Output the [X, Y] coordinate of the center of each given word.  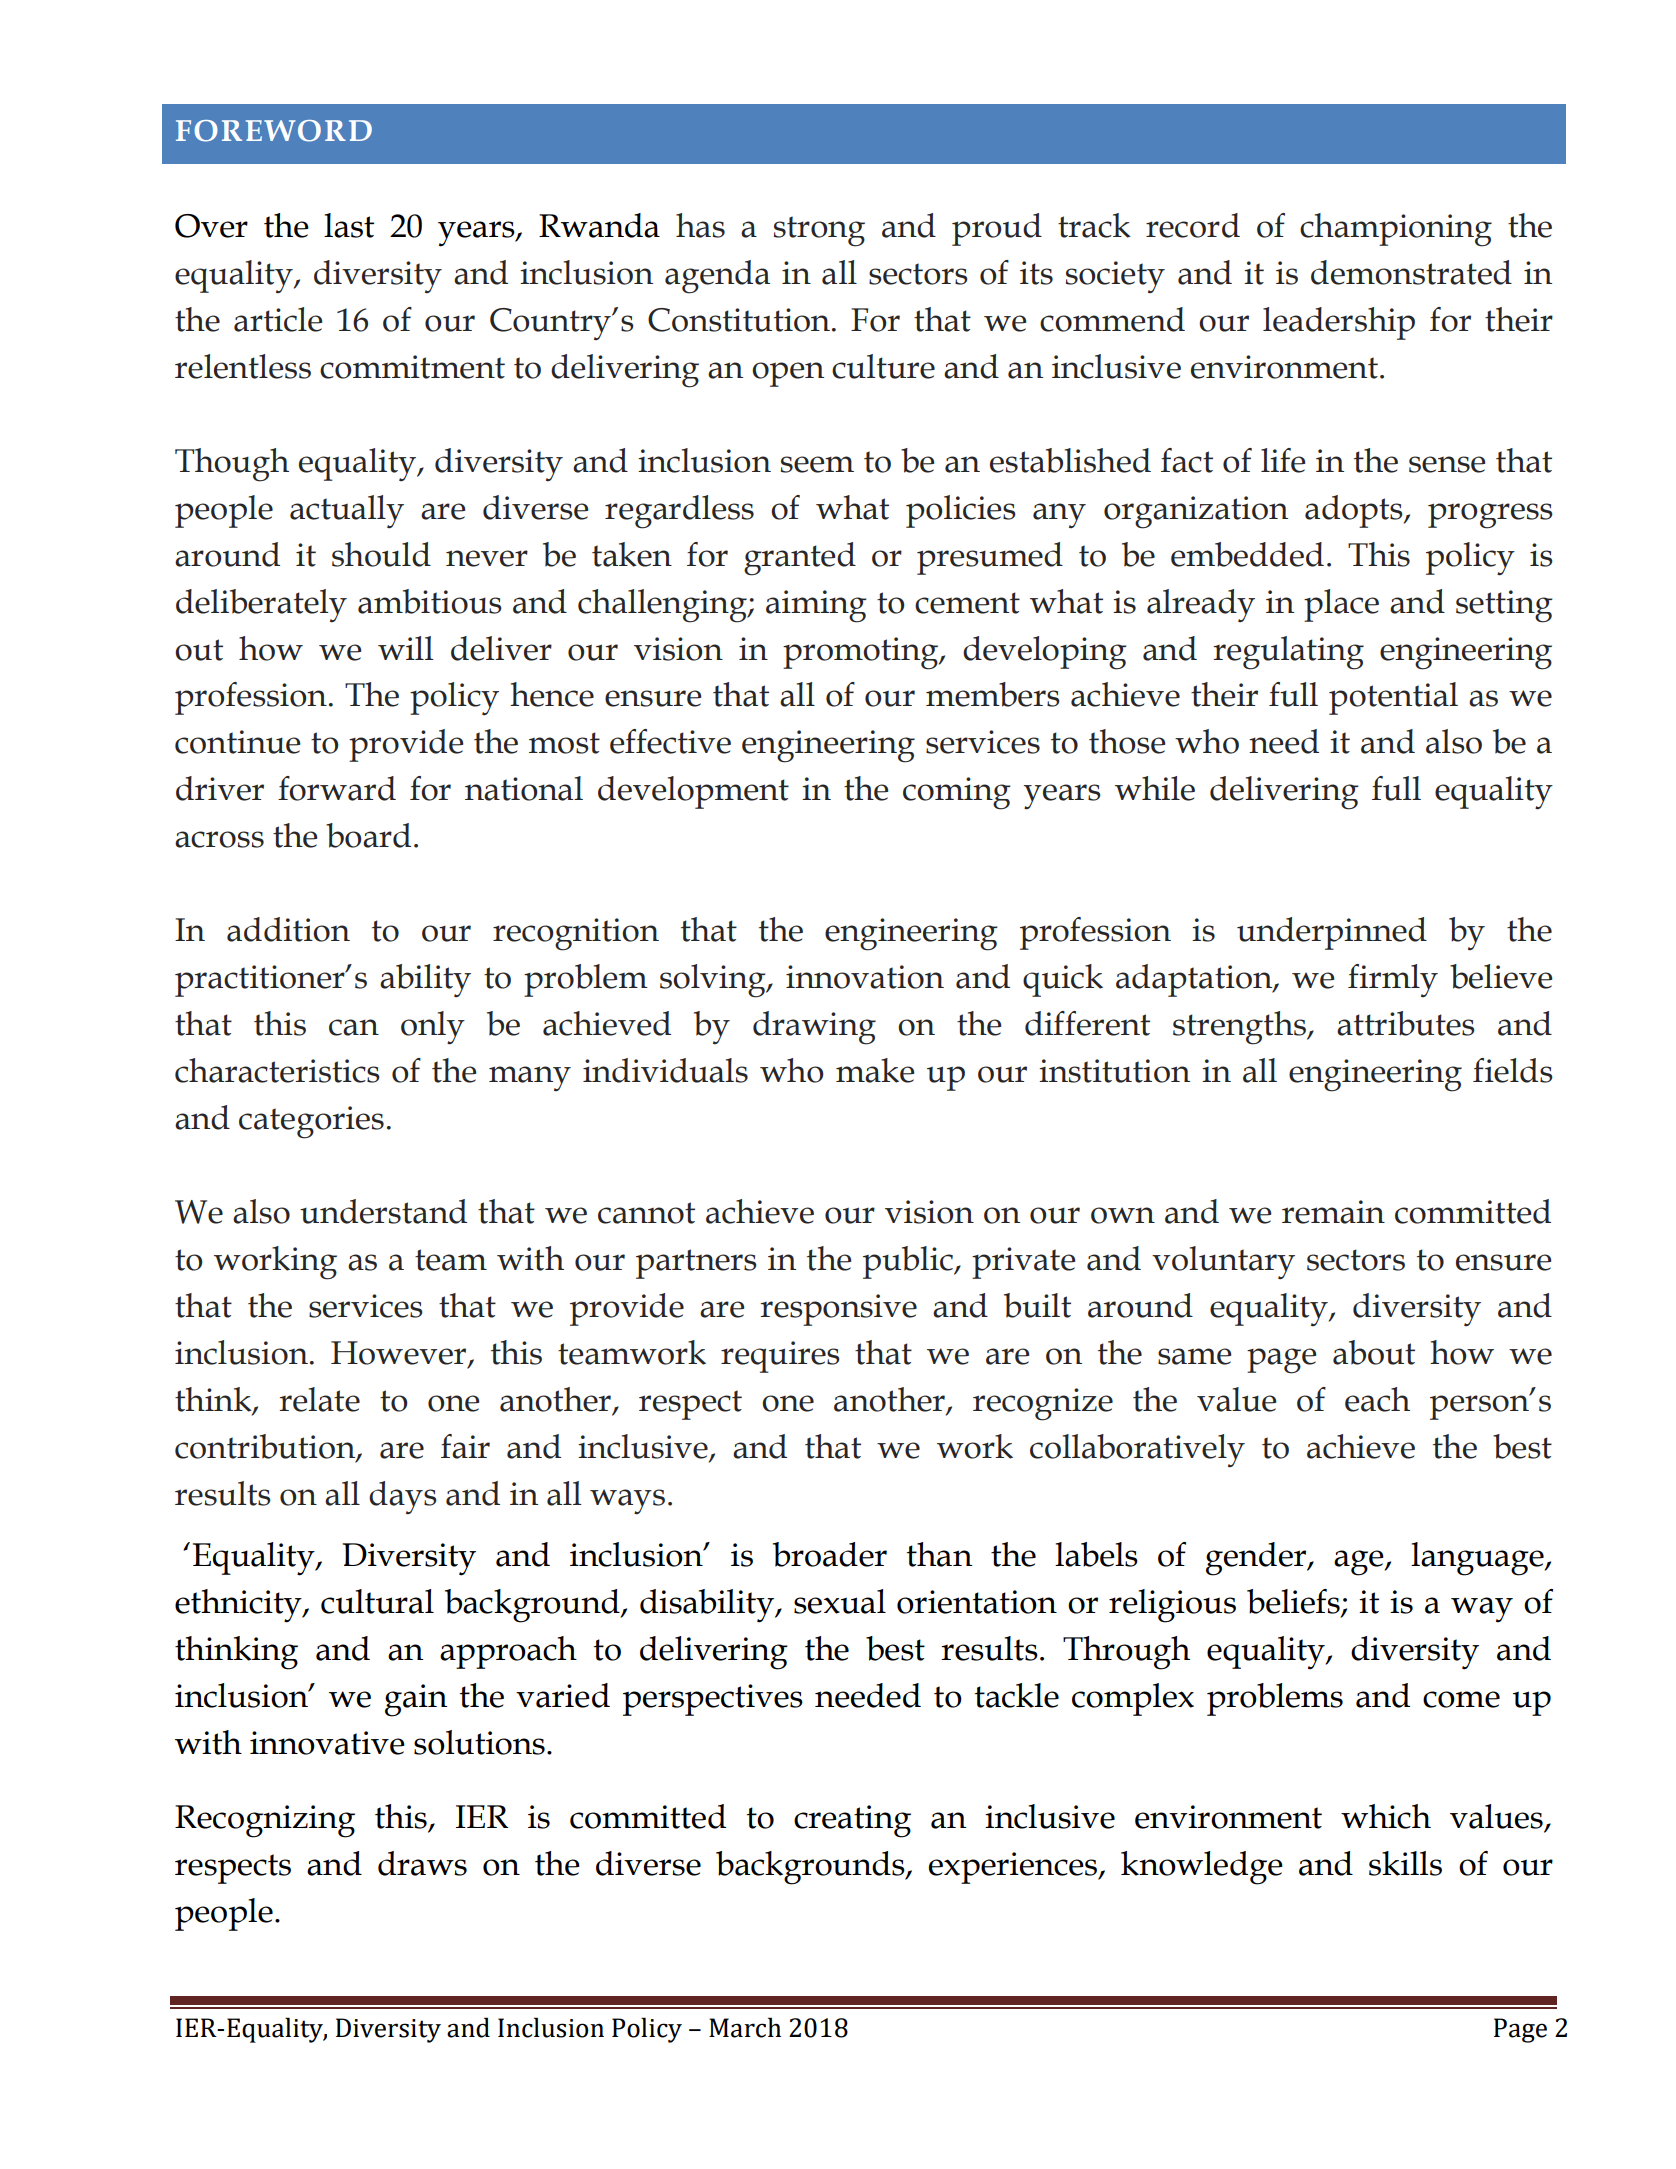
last [349, 225]
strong [819, 231]
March [745, 2027]
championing [1396, 230]
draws [422, 1863]
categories [311, 1122]
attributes [1406, 1023]
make [875, 1070]
